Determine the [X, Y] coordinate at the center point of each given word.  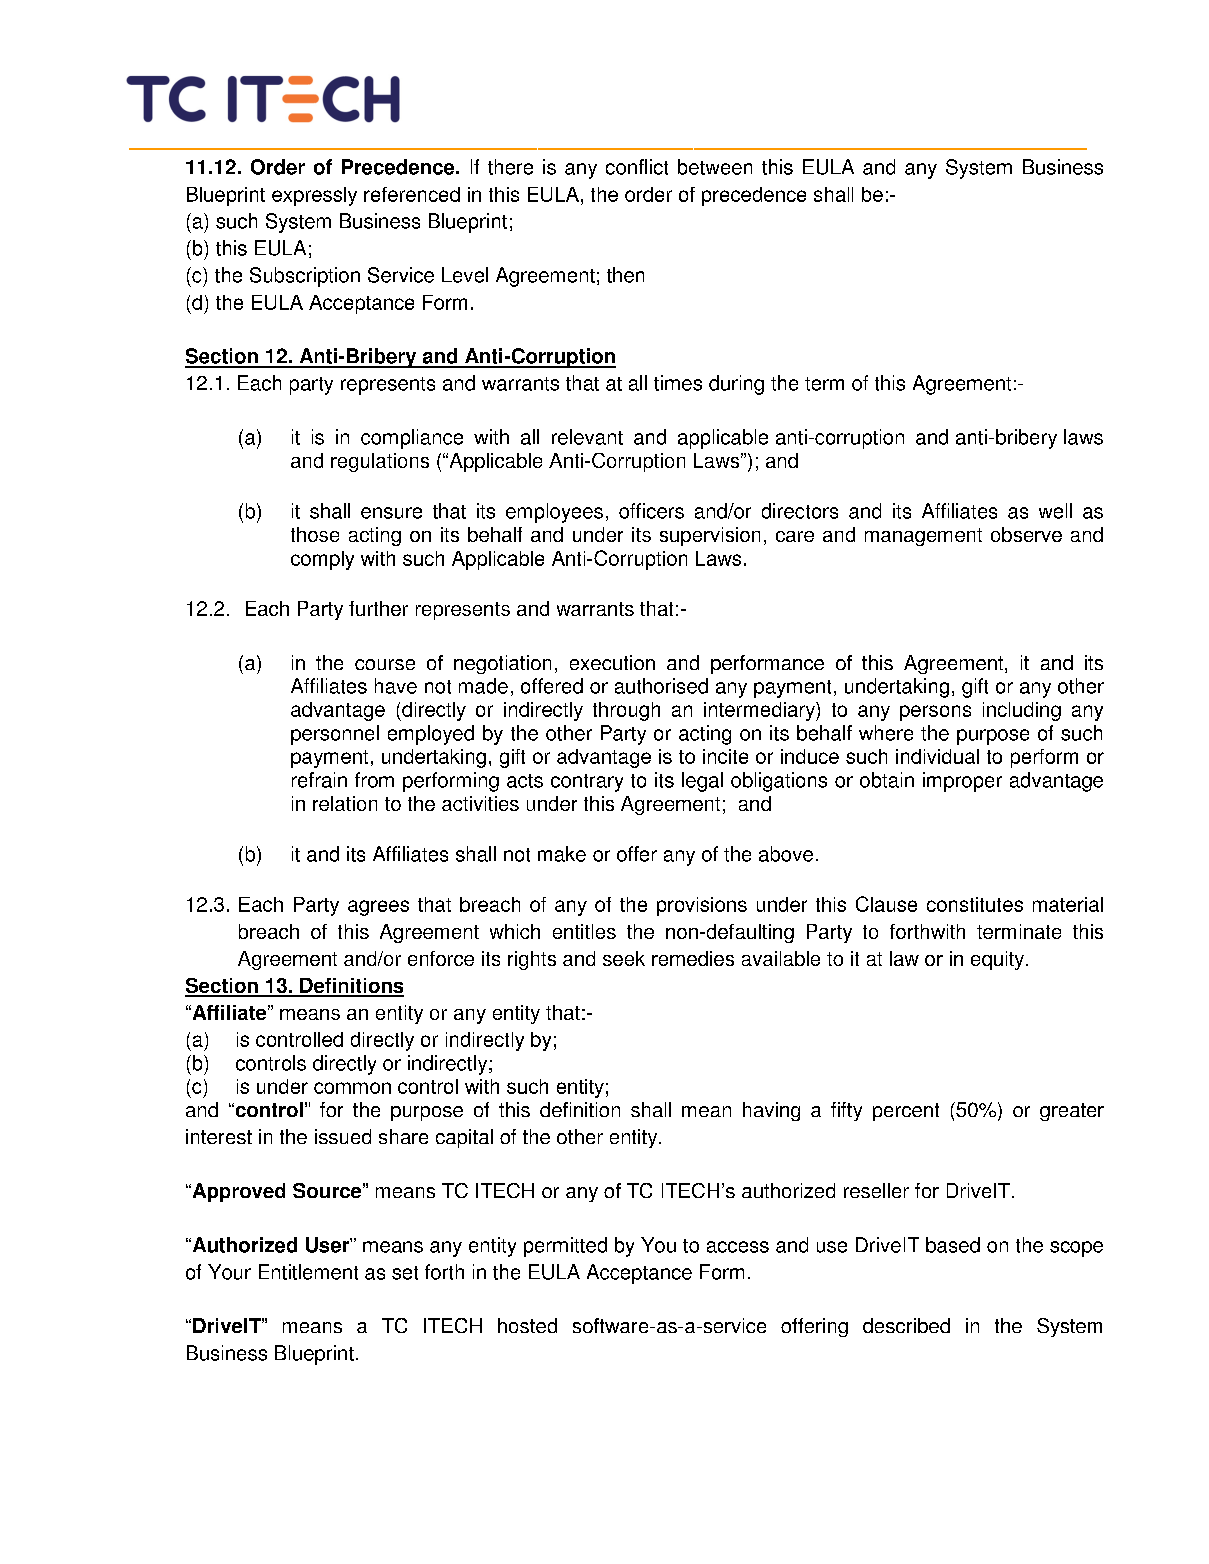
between [715, 167]
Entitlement [308, 1272]
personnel [335, 735]
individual [937, 756]
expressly [314, 196]
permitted [565, 1247]
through [626, 711]
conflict [637, 167]
